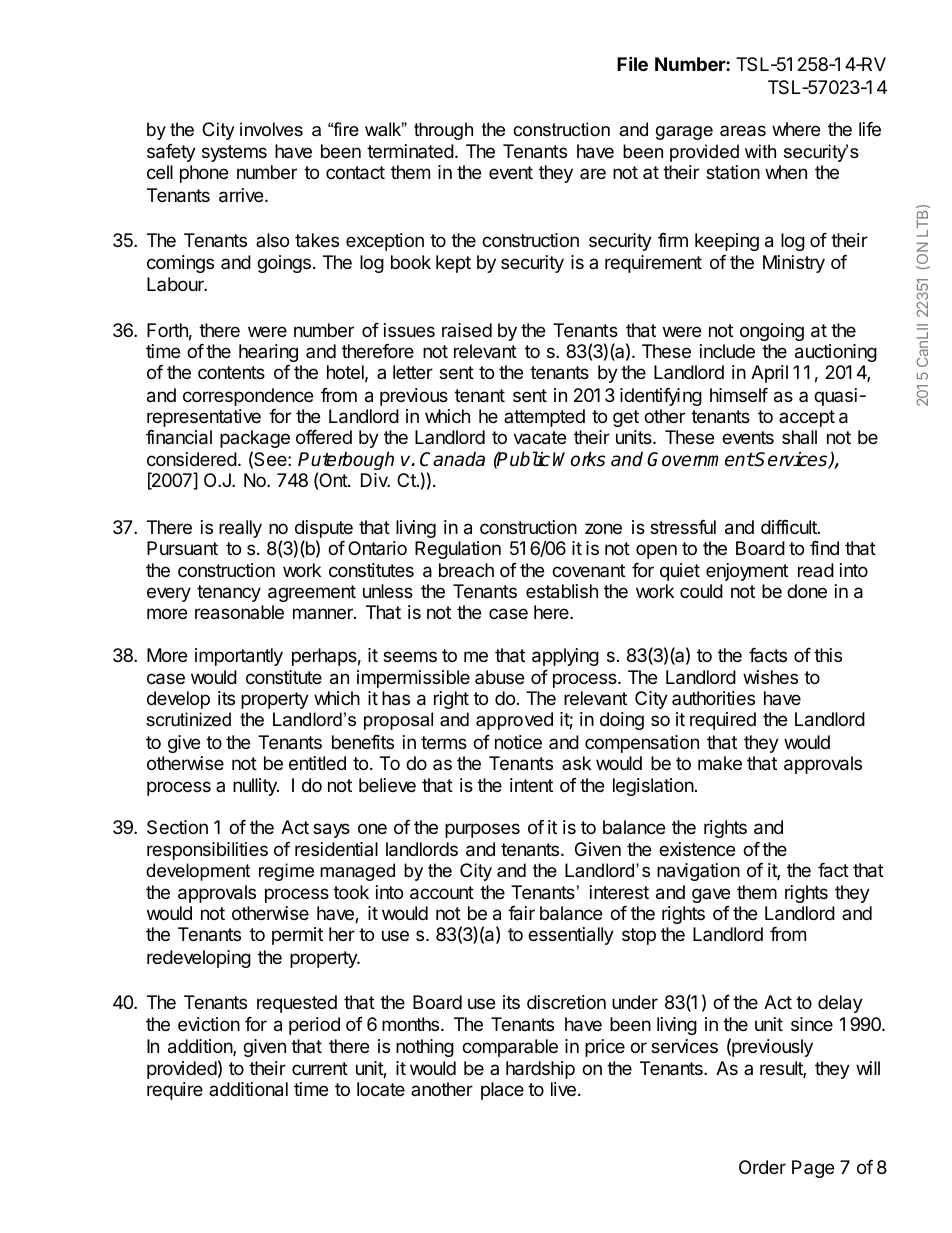 The height and width of the image is (1233, 952). Describe the element at coordinates (502, 1091) in the image. I see `place` at that location.
